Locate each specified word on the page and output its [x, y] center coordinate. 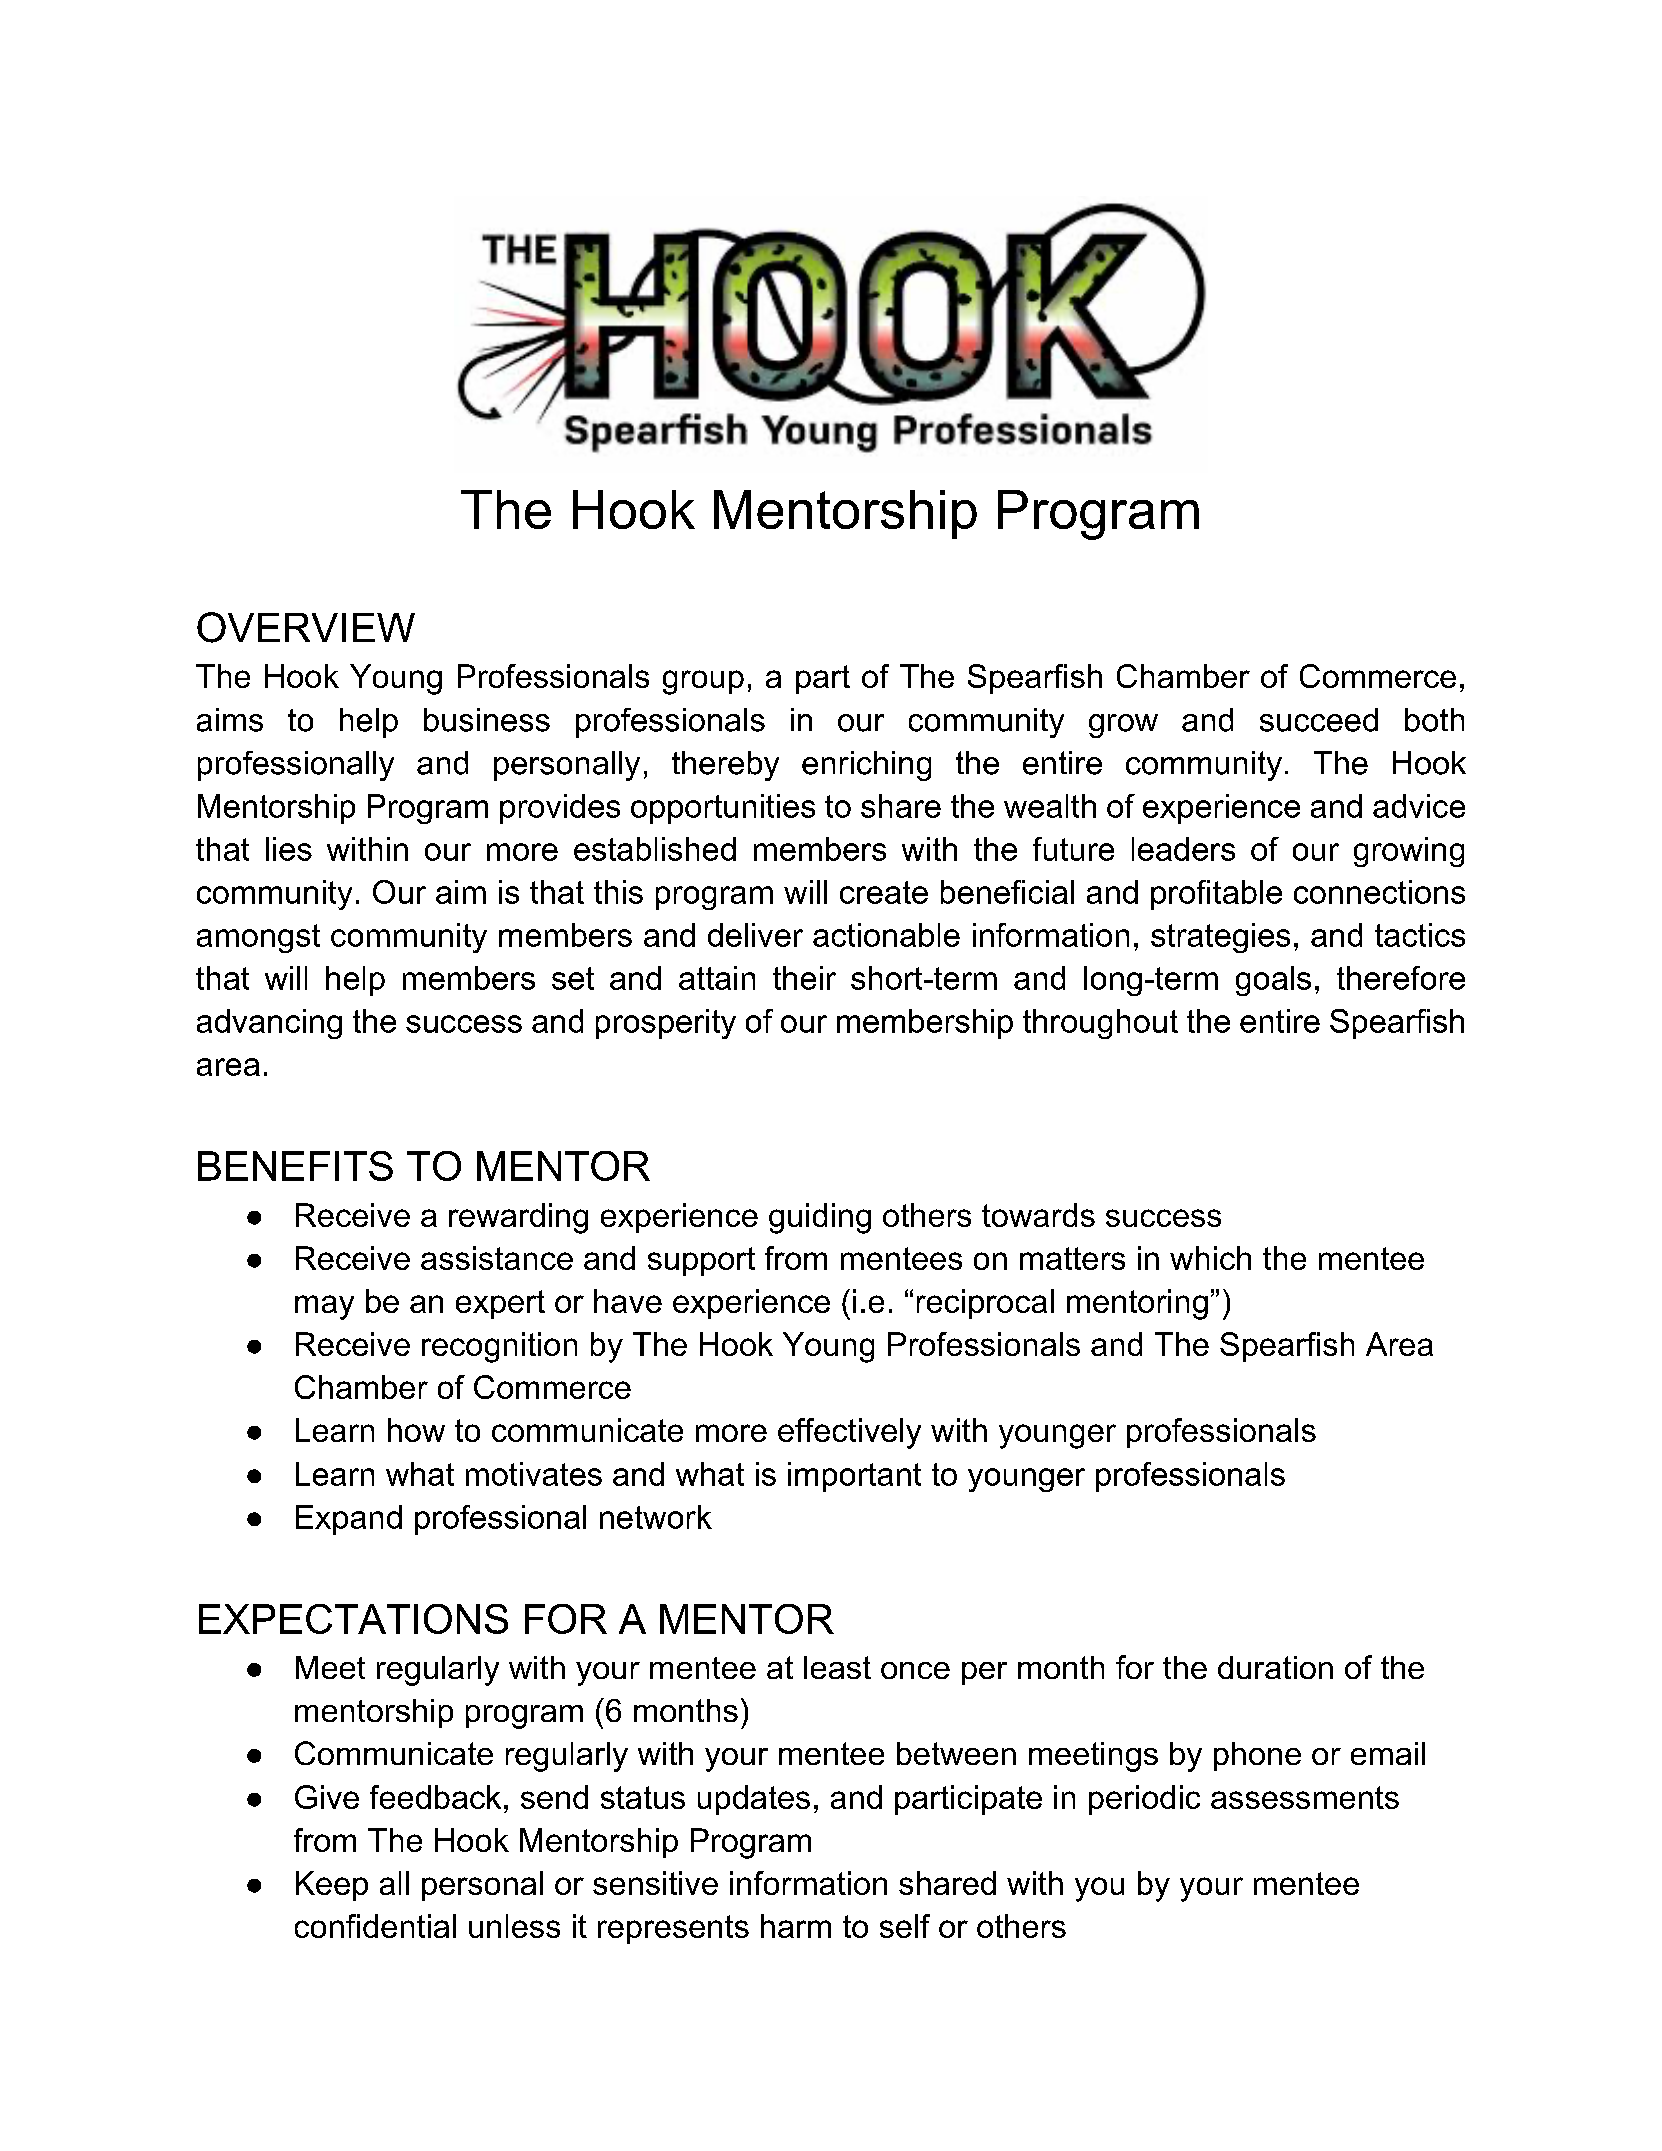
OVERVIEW [306, 627]
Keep [332, 1886]
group [703, 682]
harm [796, 1926]
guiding [820, 1218]
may [324, 1307]
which [1210, 1258]
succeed [1319, 720]
